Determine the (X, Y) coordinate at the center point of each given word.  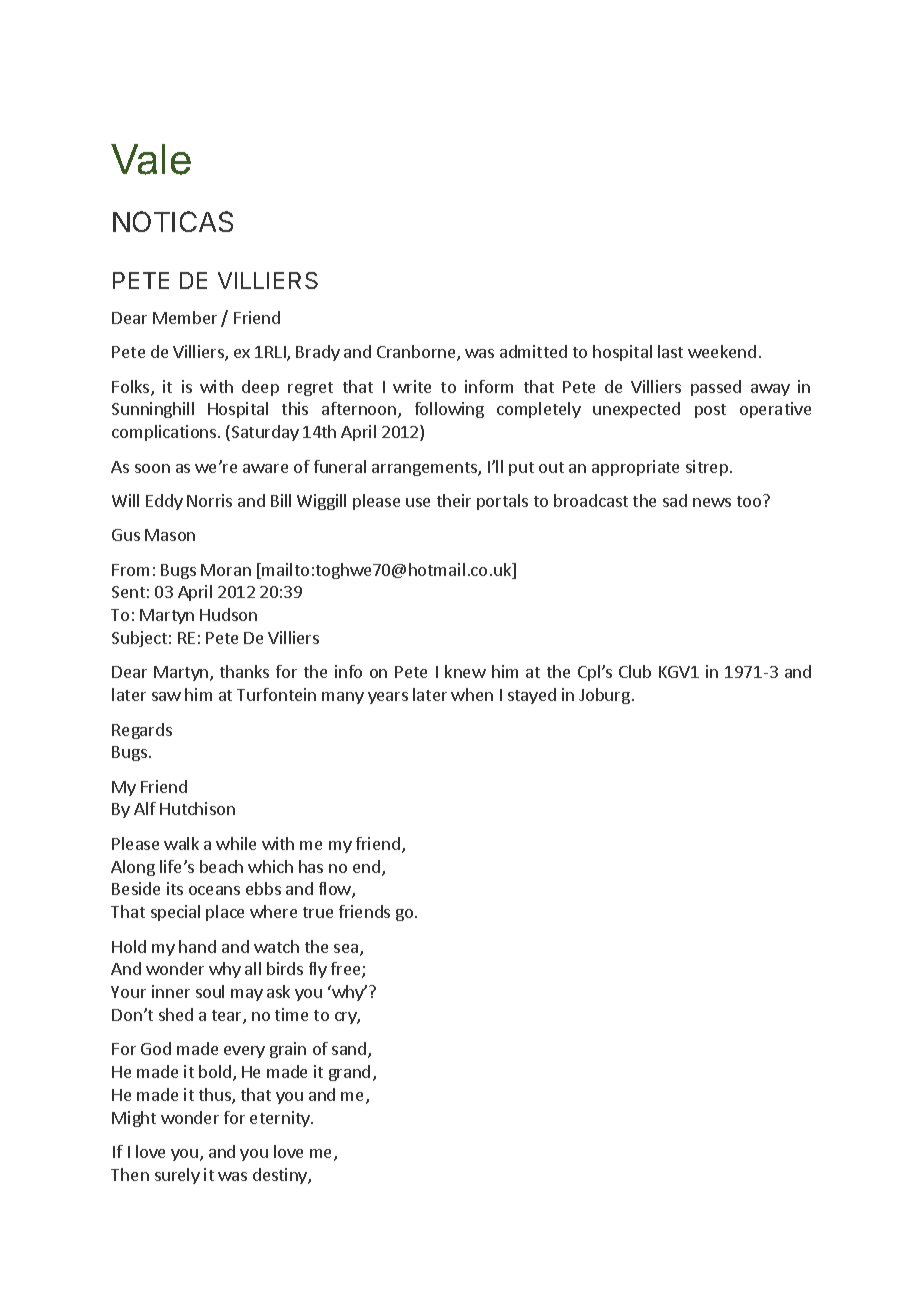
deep (260, 388)
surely (177, 1176)
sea (347, 950)
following (449, 410)
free (347, 970)
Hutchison (197, 808)
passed (716, 388)
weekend (722, 351)
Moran (226, 570)
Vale (151, 159)
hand (197, 946)
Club (635, 671)
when (472, 694)
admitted (533, 351)
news (712, 502)
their (454, 500)
